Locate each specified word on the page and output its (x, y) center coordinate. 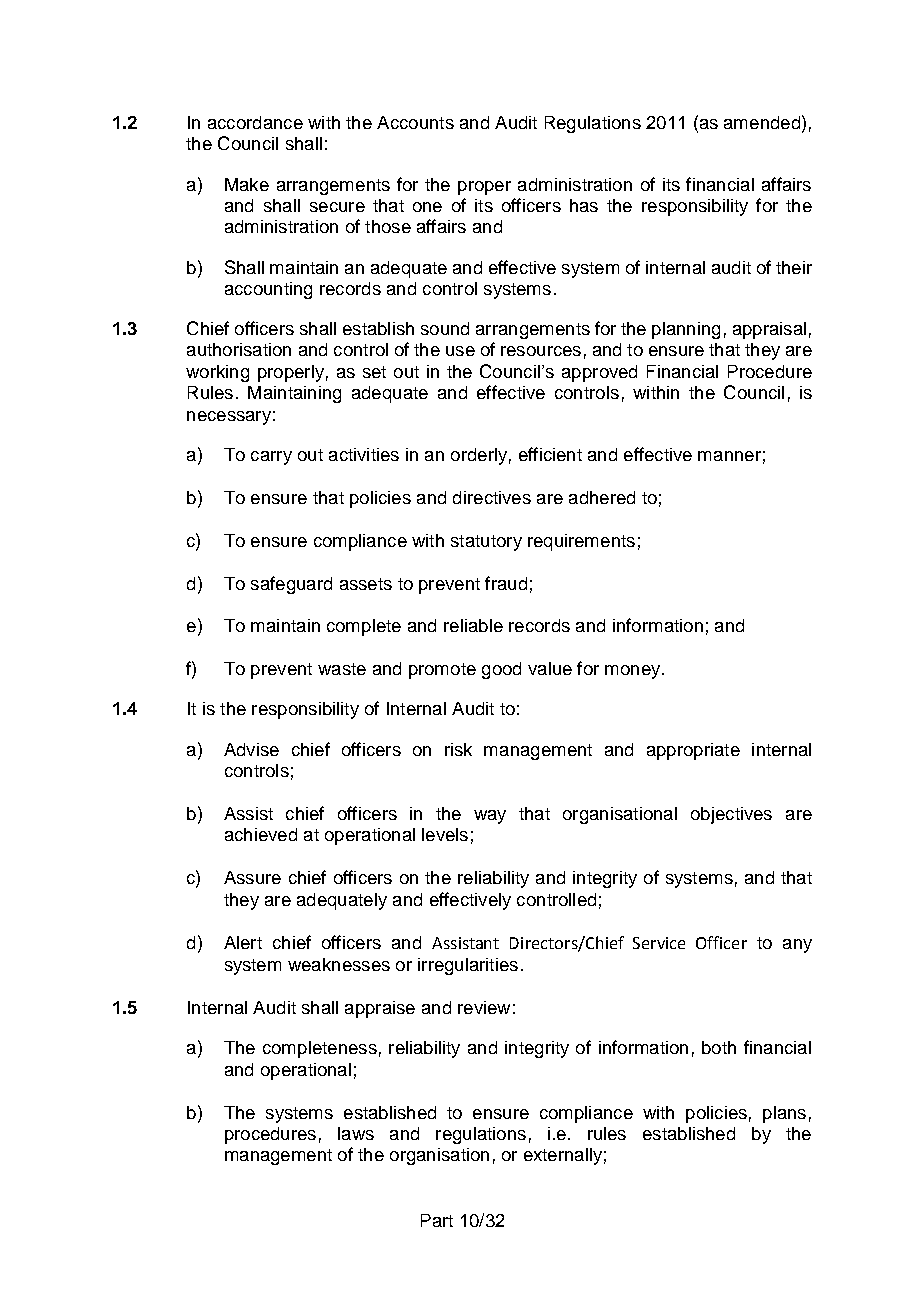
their (794, 267)
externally (563, 1156)
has (584, 205)
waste (342, 669)
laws (356, 1133)
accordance (255, 122)
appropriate (693, 751)
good (501, 670)
